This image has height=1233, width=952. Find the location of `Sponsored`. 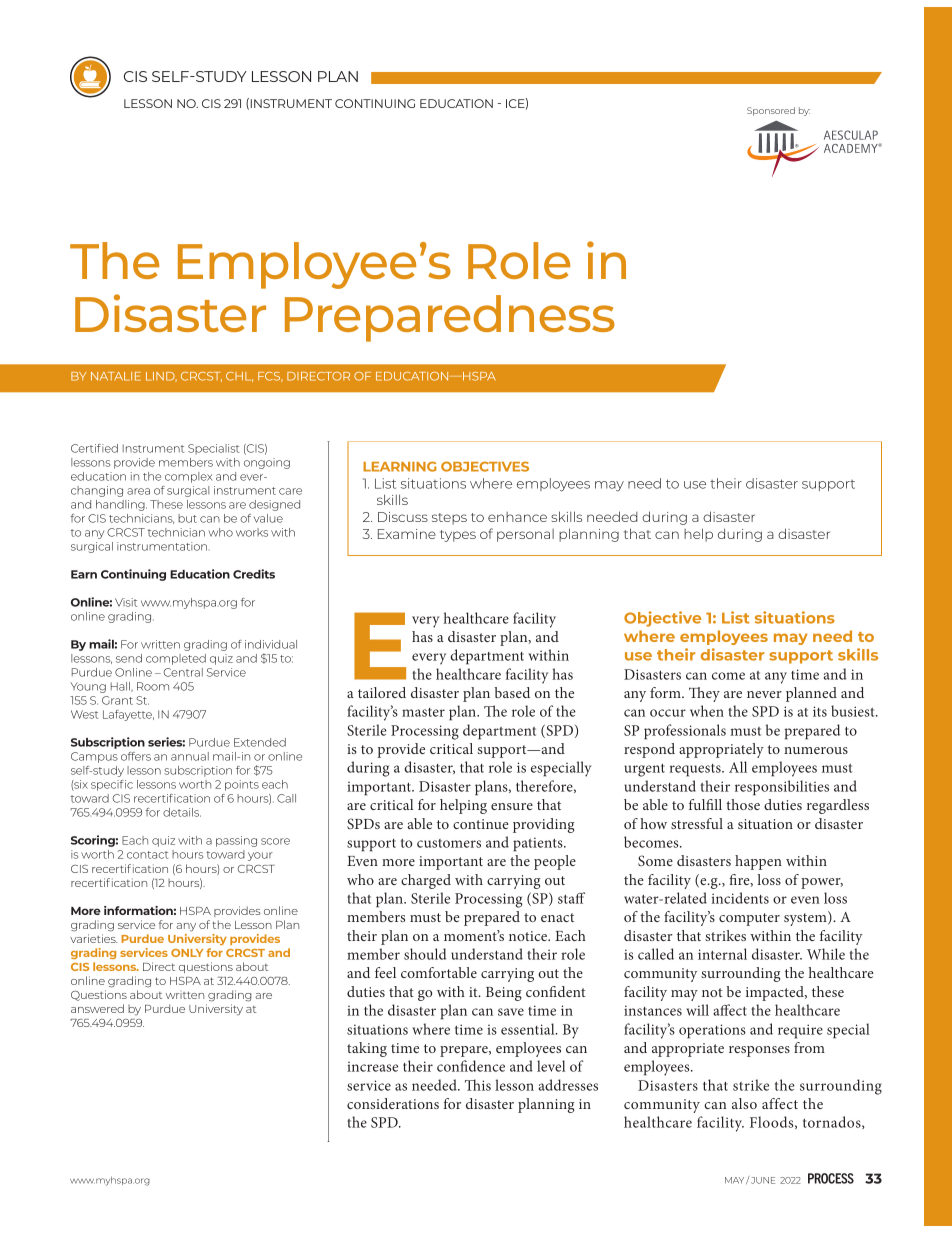

Sponsored is located at coordinates (771, 111).
